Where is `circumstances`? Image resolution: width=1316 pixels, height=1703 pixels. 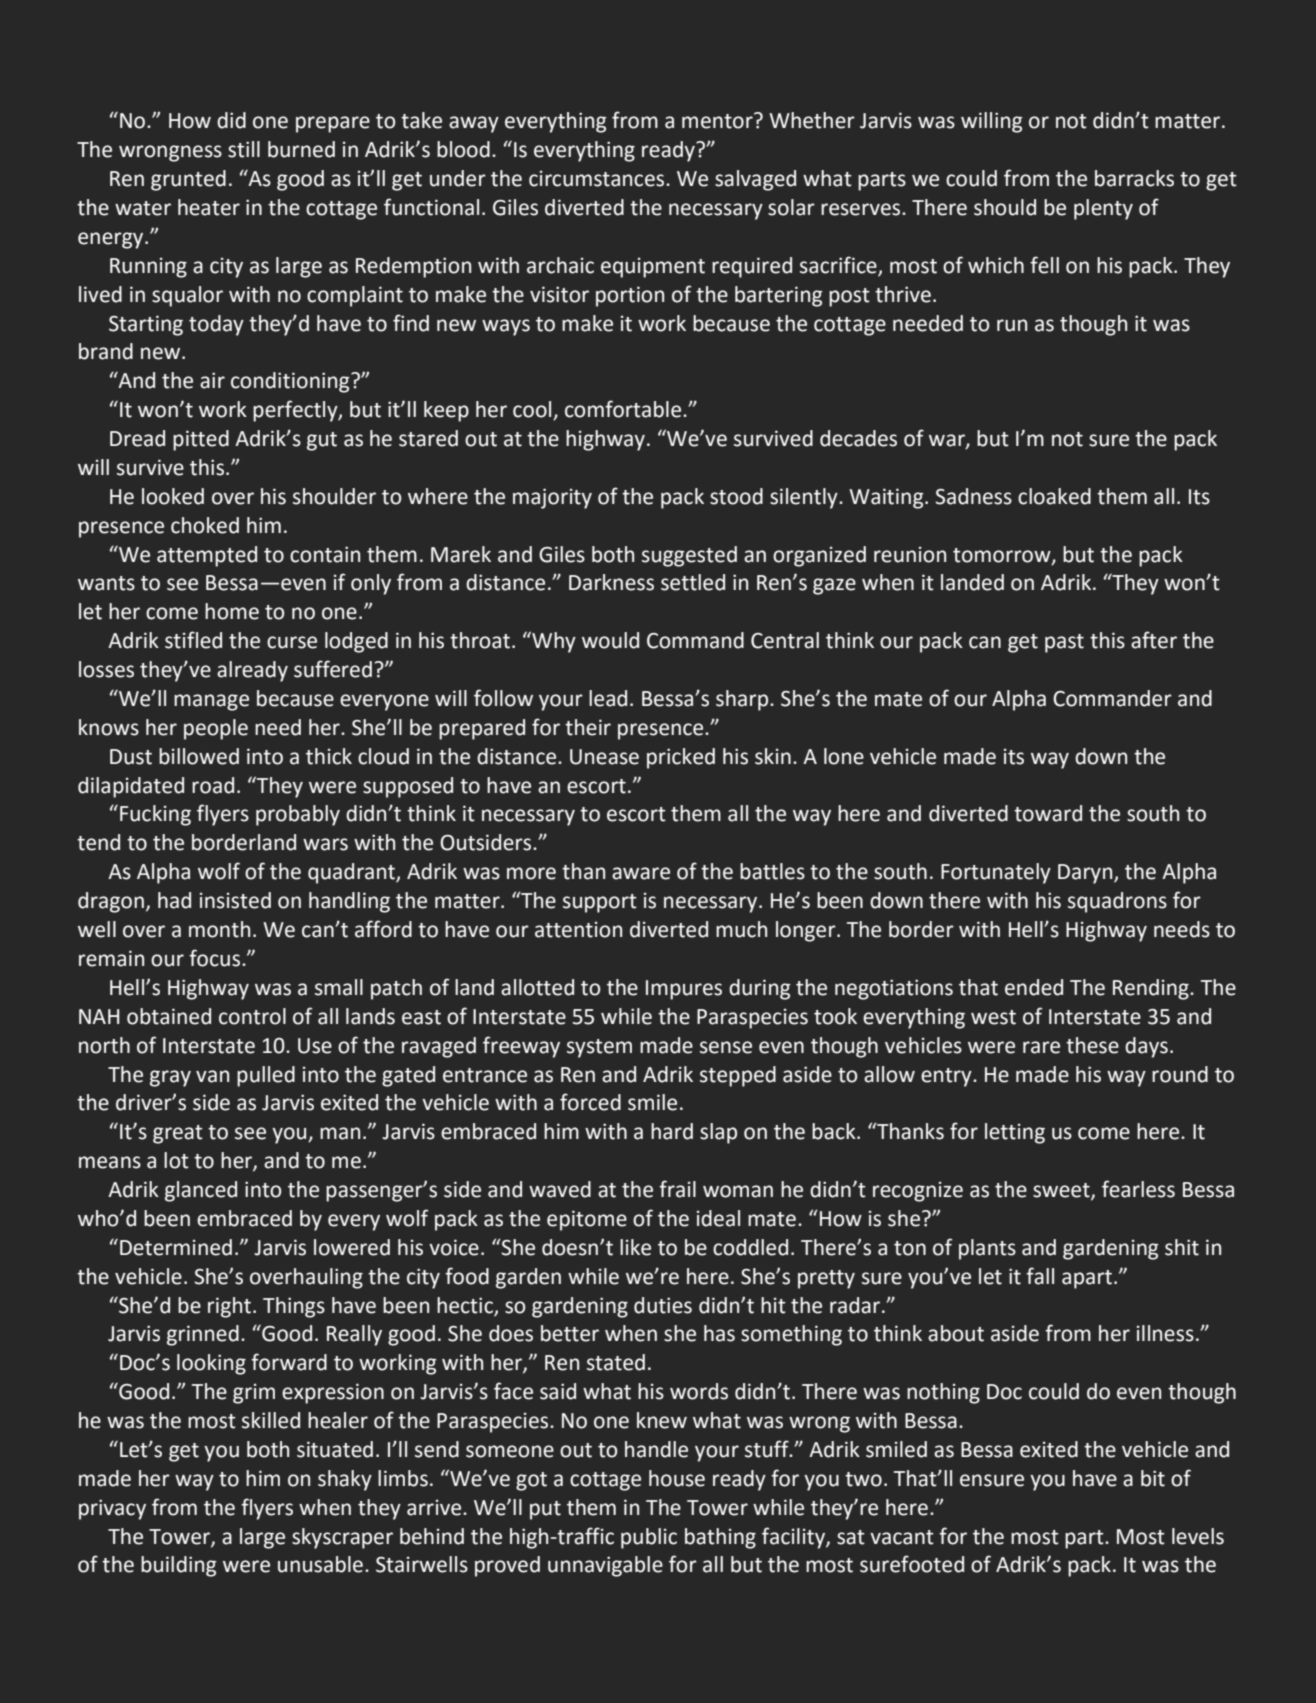
circumstances is located at coordinates (598, 178).
